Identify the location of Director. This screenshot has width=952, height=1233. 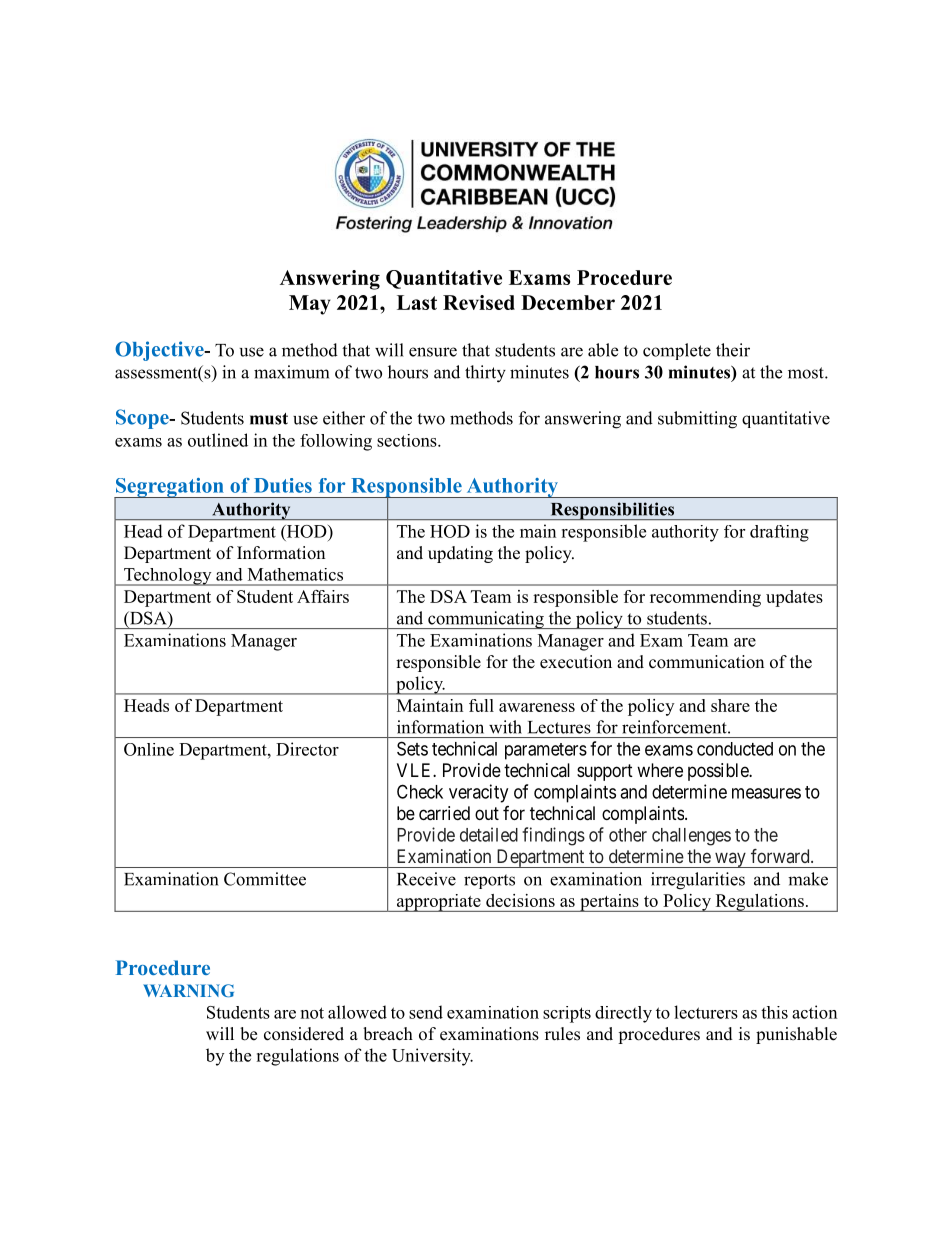
(307, 749).
